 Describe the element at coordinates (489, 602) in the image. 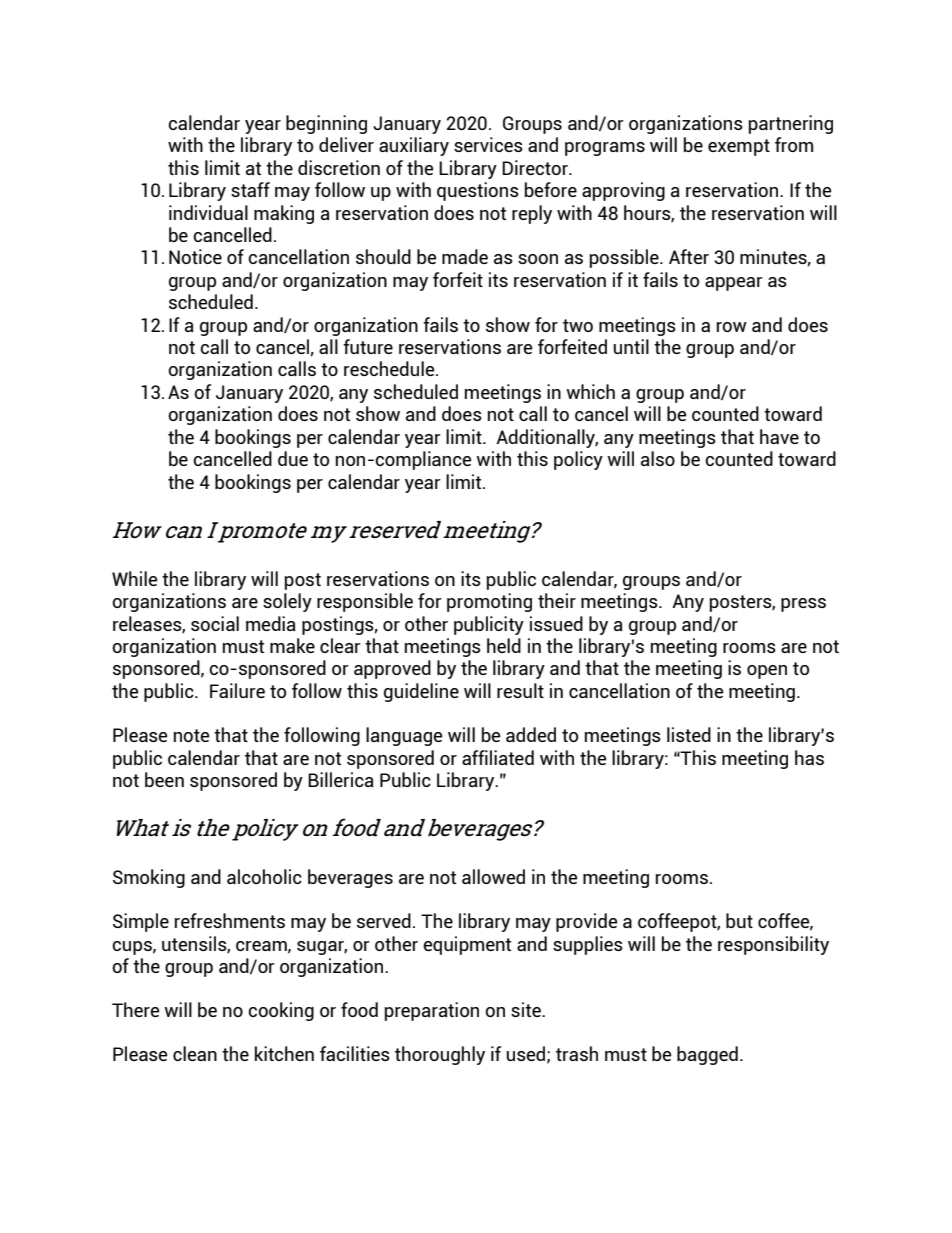

I see `promoting` at that location.
